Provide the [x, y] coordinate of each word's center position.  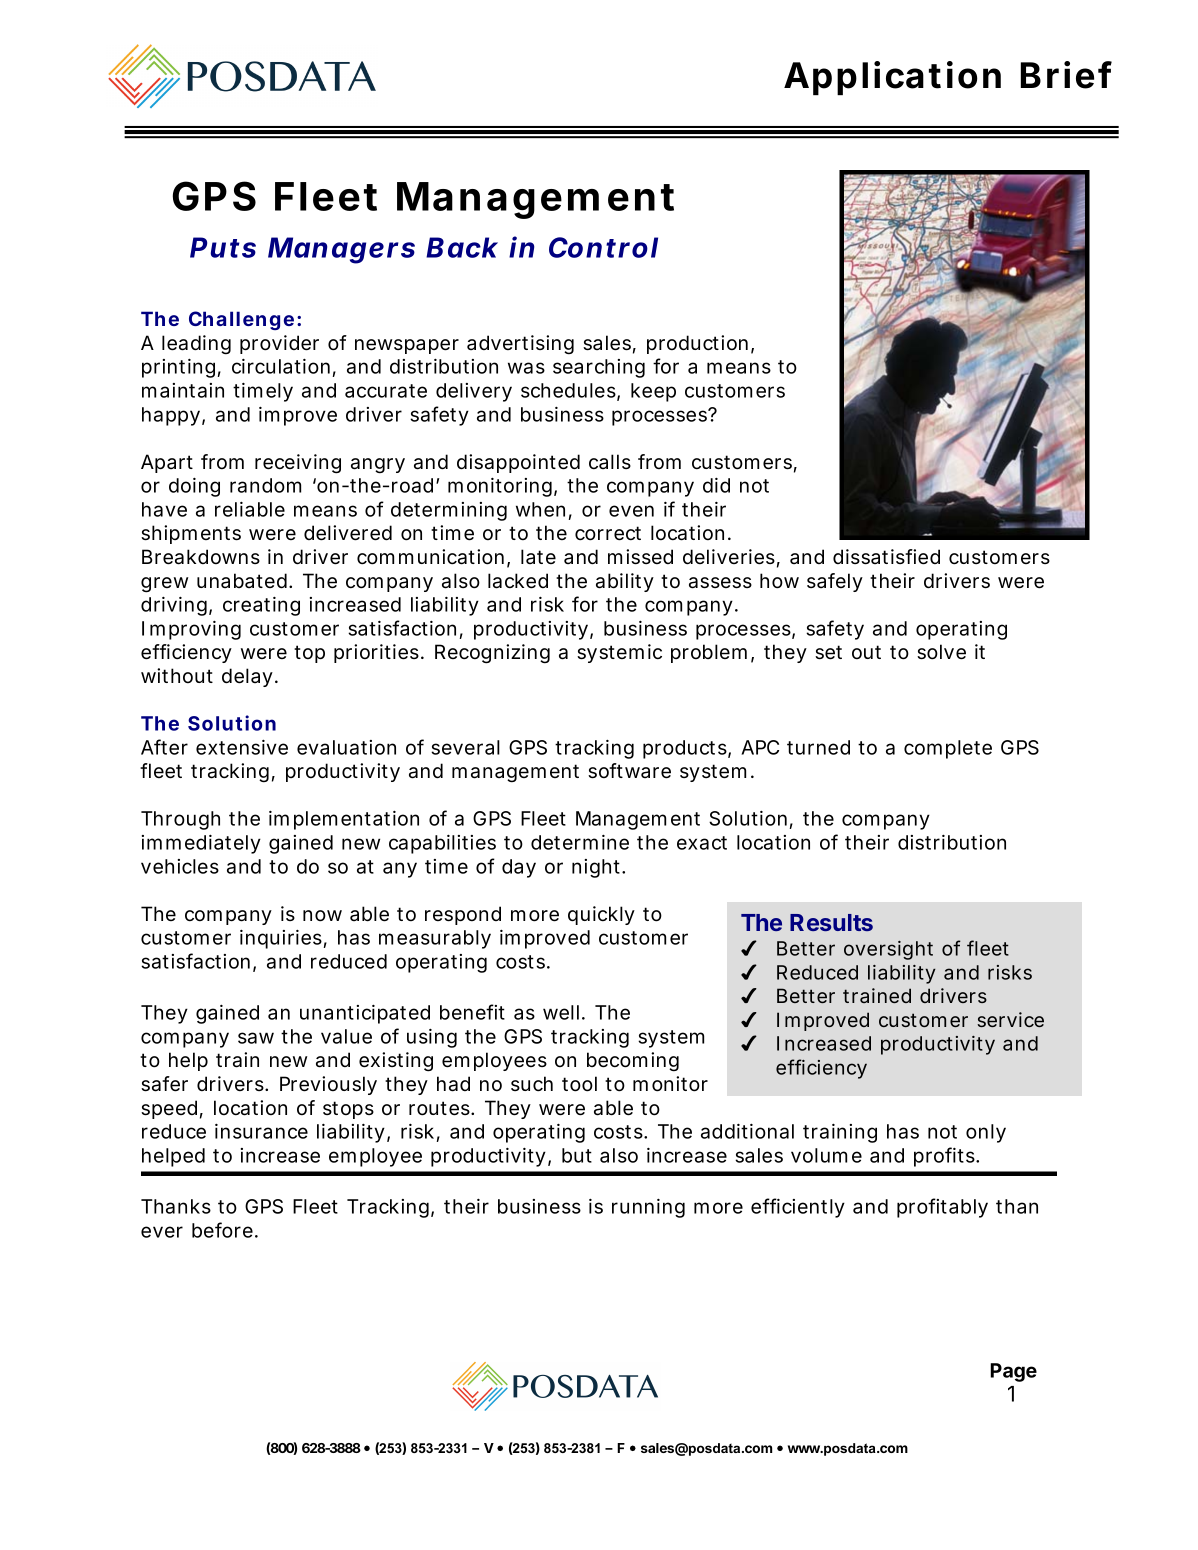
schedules [570, 391]
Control [603, 247]
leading [196, 345]
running [648, 1208]
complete [948, 749]
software [629, 771]
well [561, 1012]
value [346, 1036]
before [225, 1230]
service [1010, 1019]
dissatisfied [886, 557]
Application [892, 78]
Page [1013, 1372]
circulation [284, 368]
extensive [242, 747]
